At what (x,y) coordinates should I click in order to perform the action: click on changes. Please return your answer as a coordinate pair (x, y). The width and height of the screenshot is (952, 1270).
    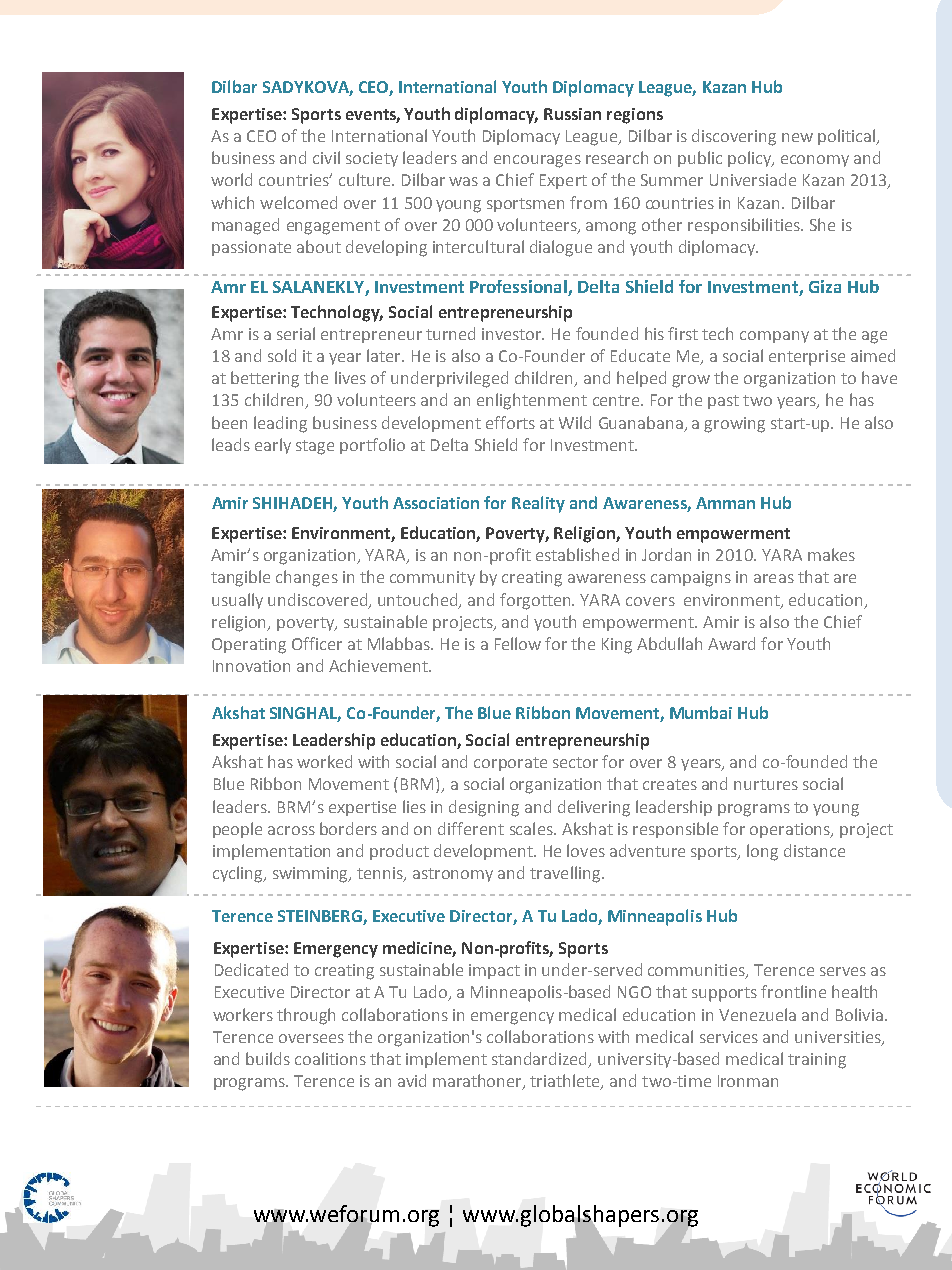
    Looking at the image, I should click on (307, 578).
